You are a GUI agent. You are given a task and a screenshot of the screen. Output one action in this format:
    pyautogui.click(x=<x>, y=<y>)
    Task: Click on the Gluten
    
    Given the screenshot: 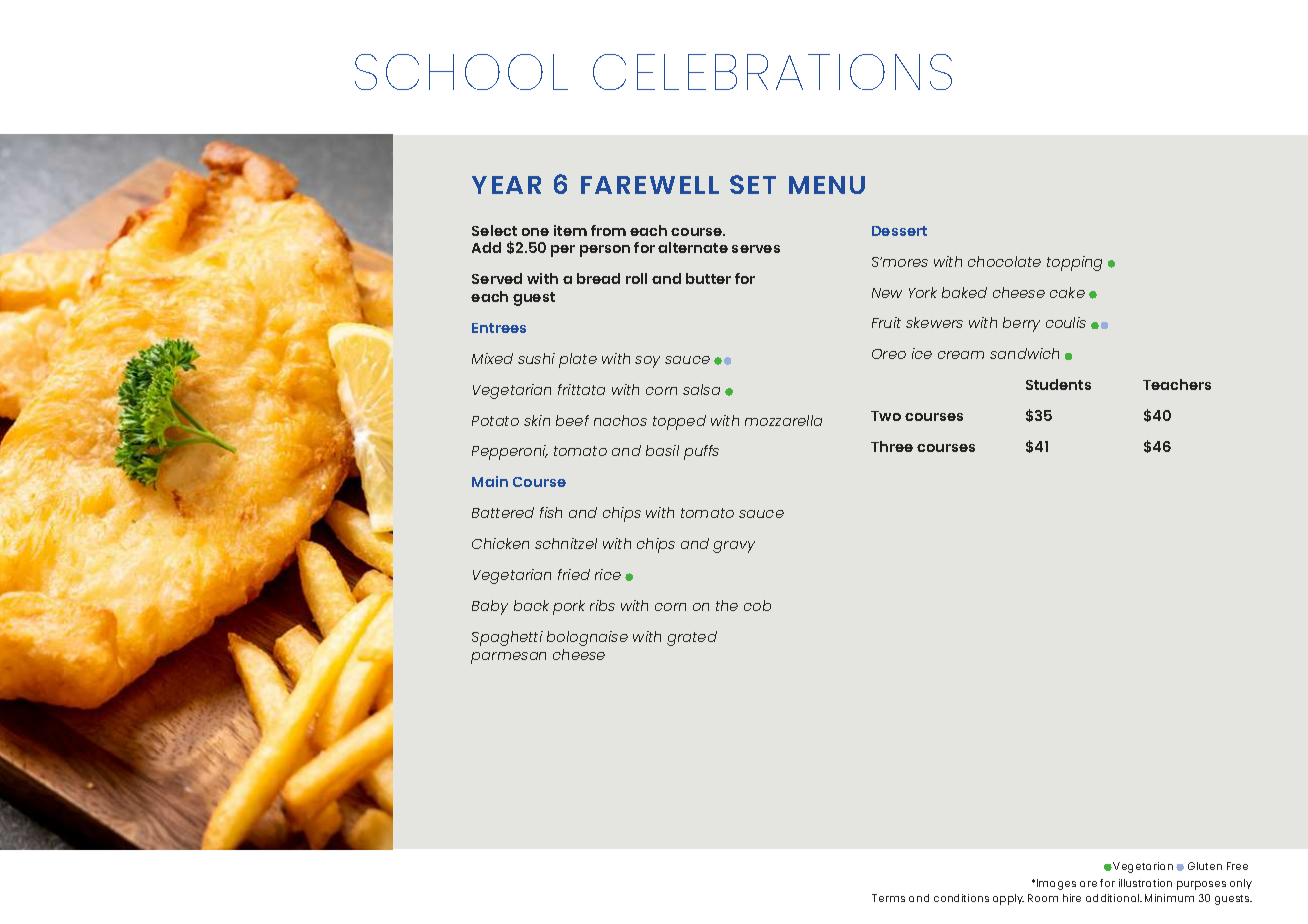 What is the action you would take?
    pyautogui.click(x=1205, y=866)
